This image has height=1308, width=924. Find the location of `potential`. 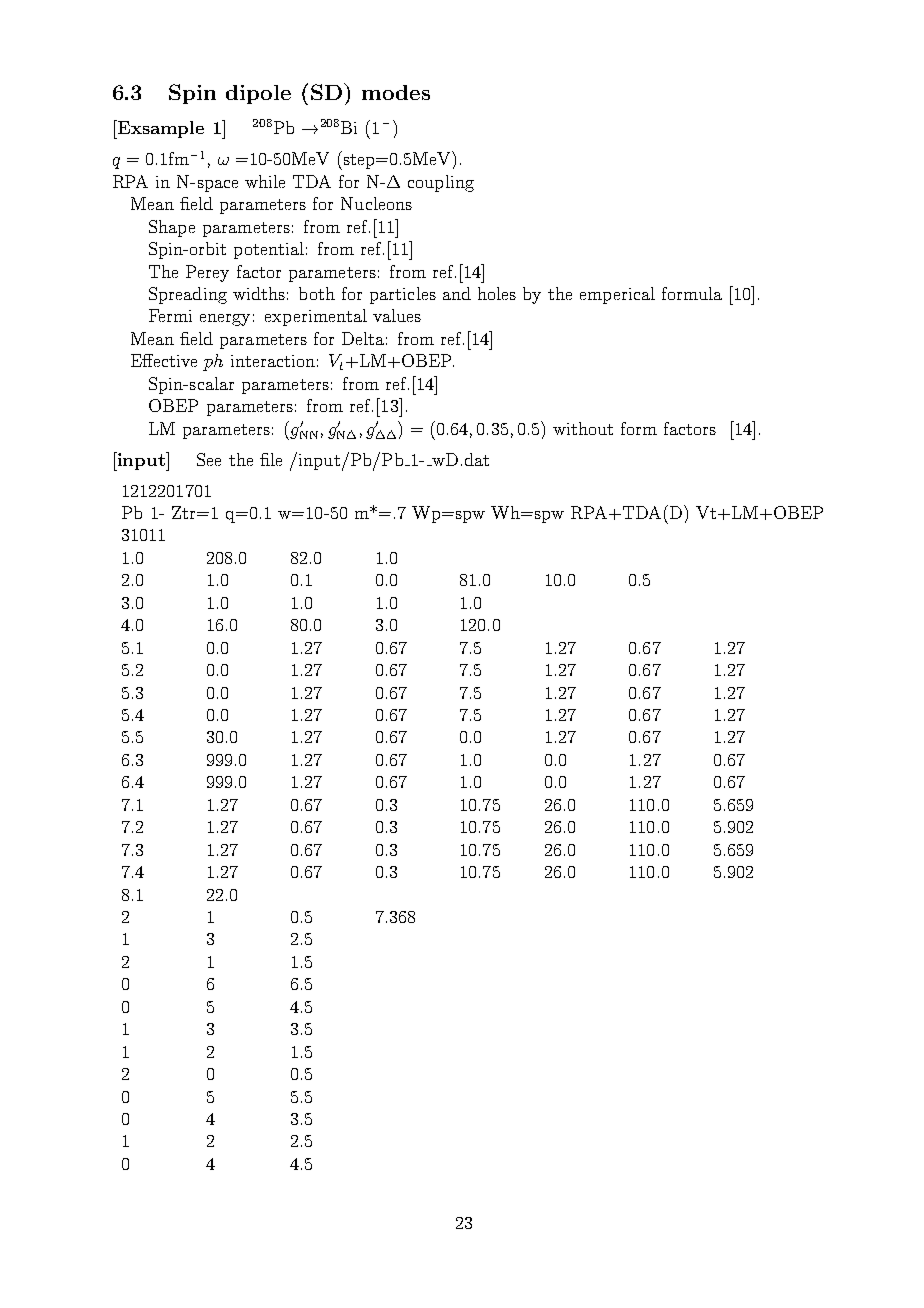

potential is located at coordinates (269, 250).
